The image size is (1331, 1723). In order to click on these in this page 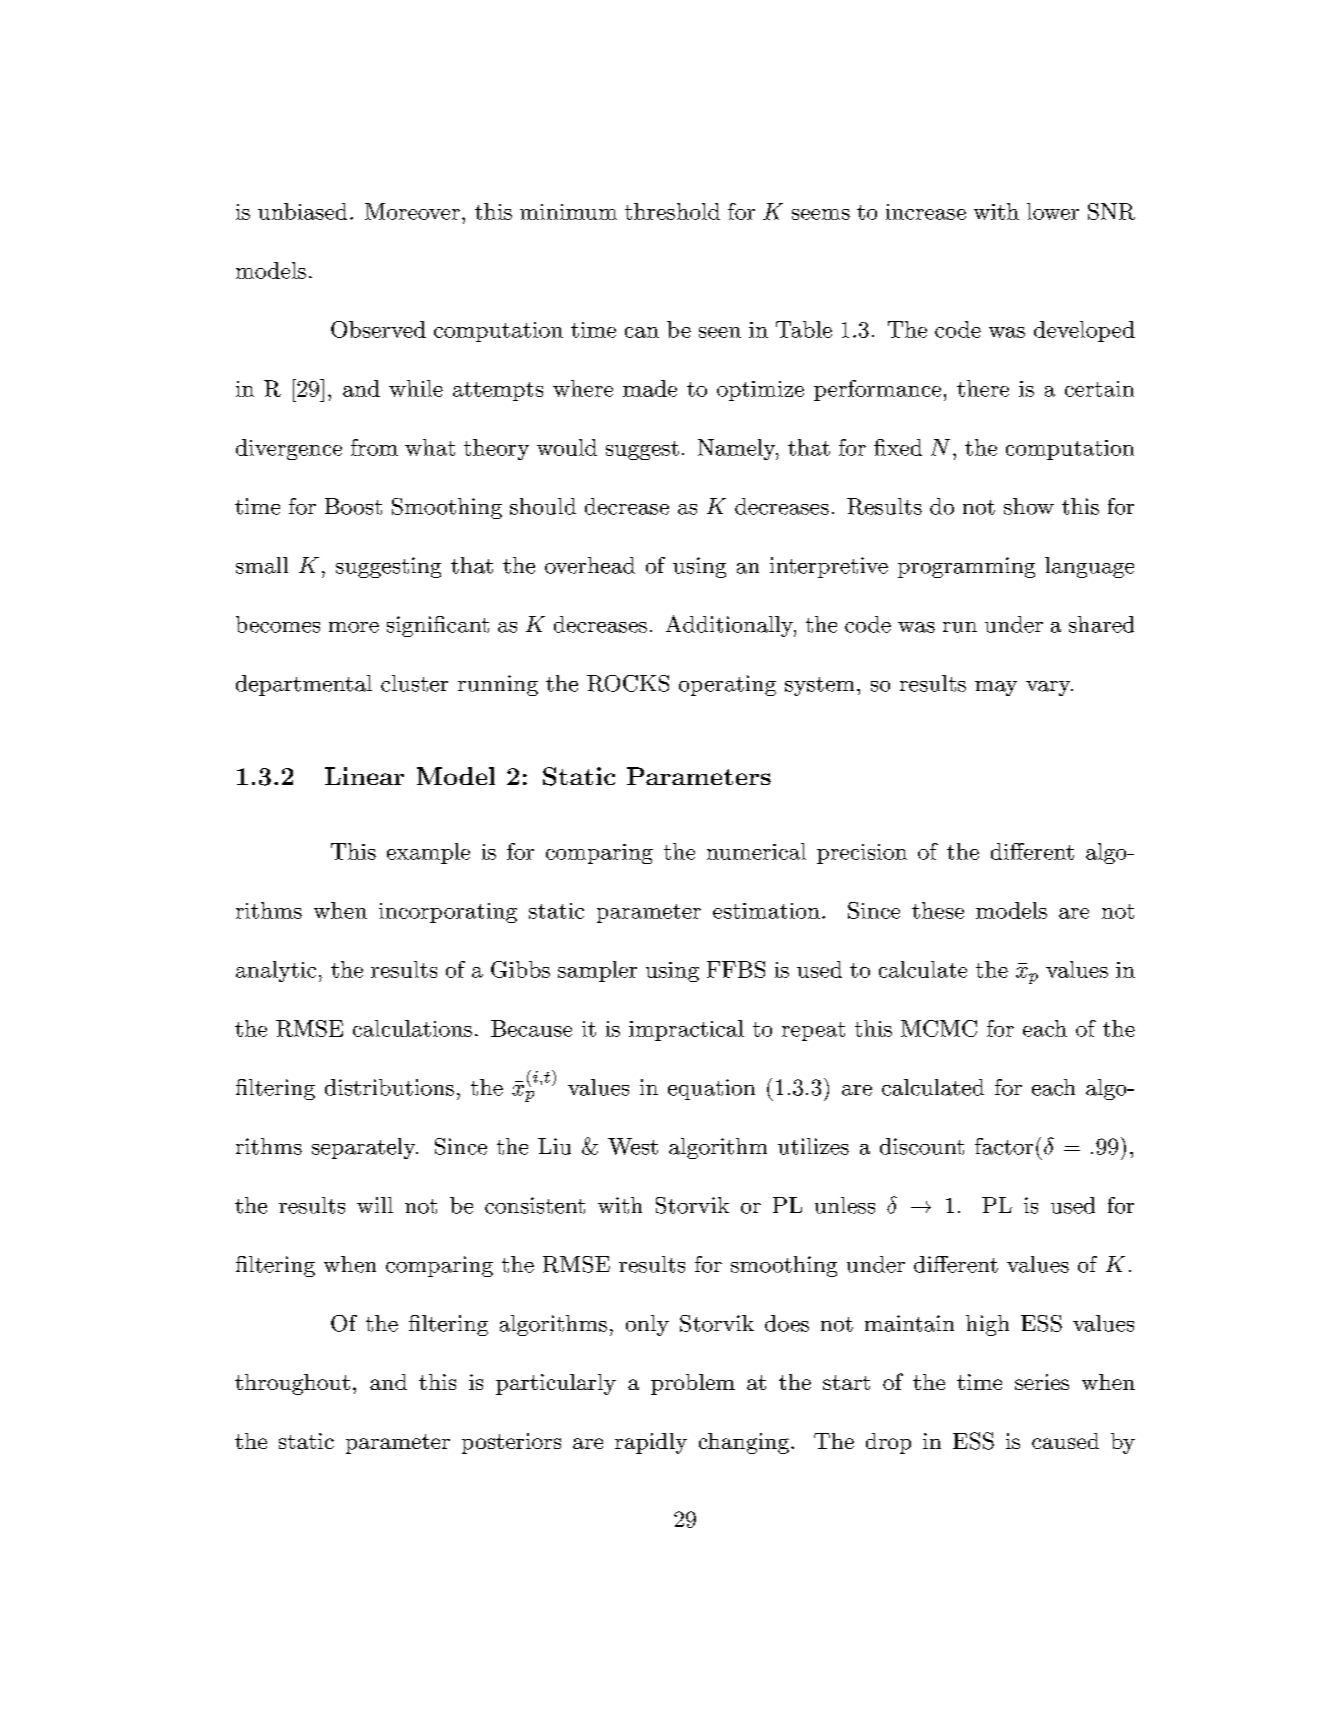, I will do `click(938, 910)`.
